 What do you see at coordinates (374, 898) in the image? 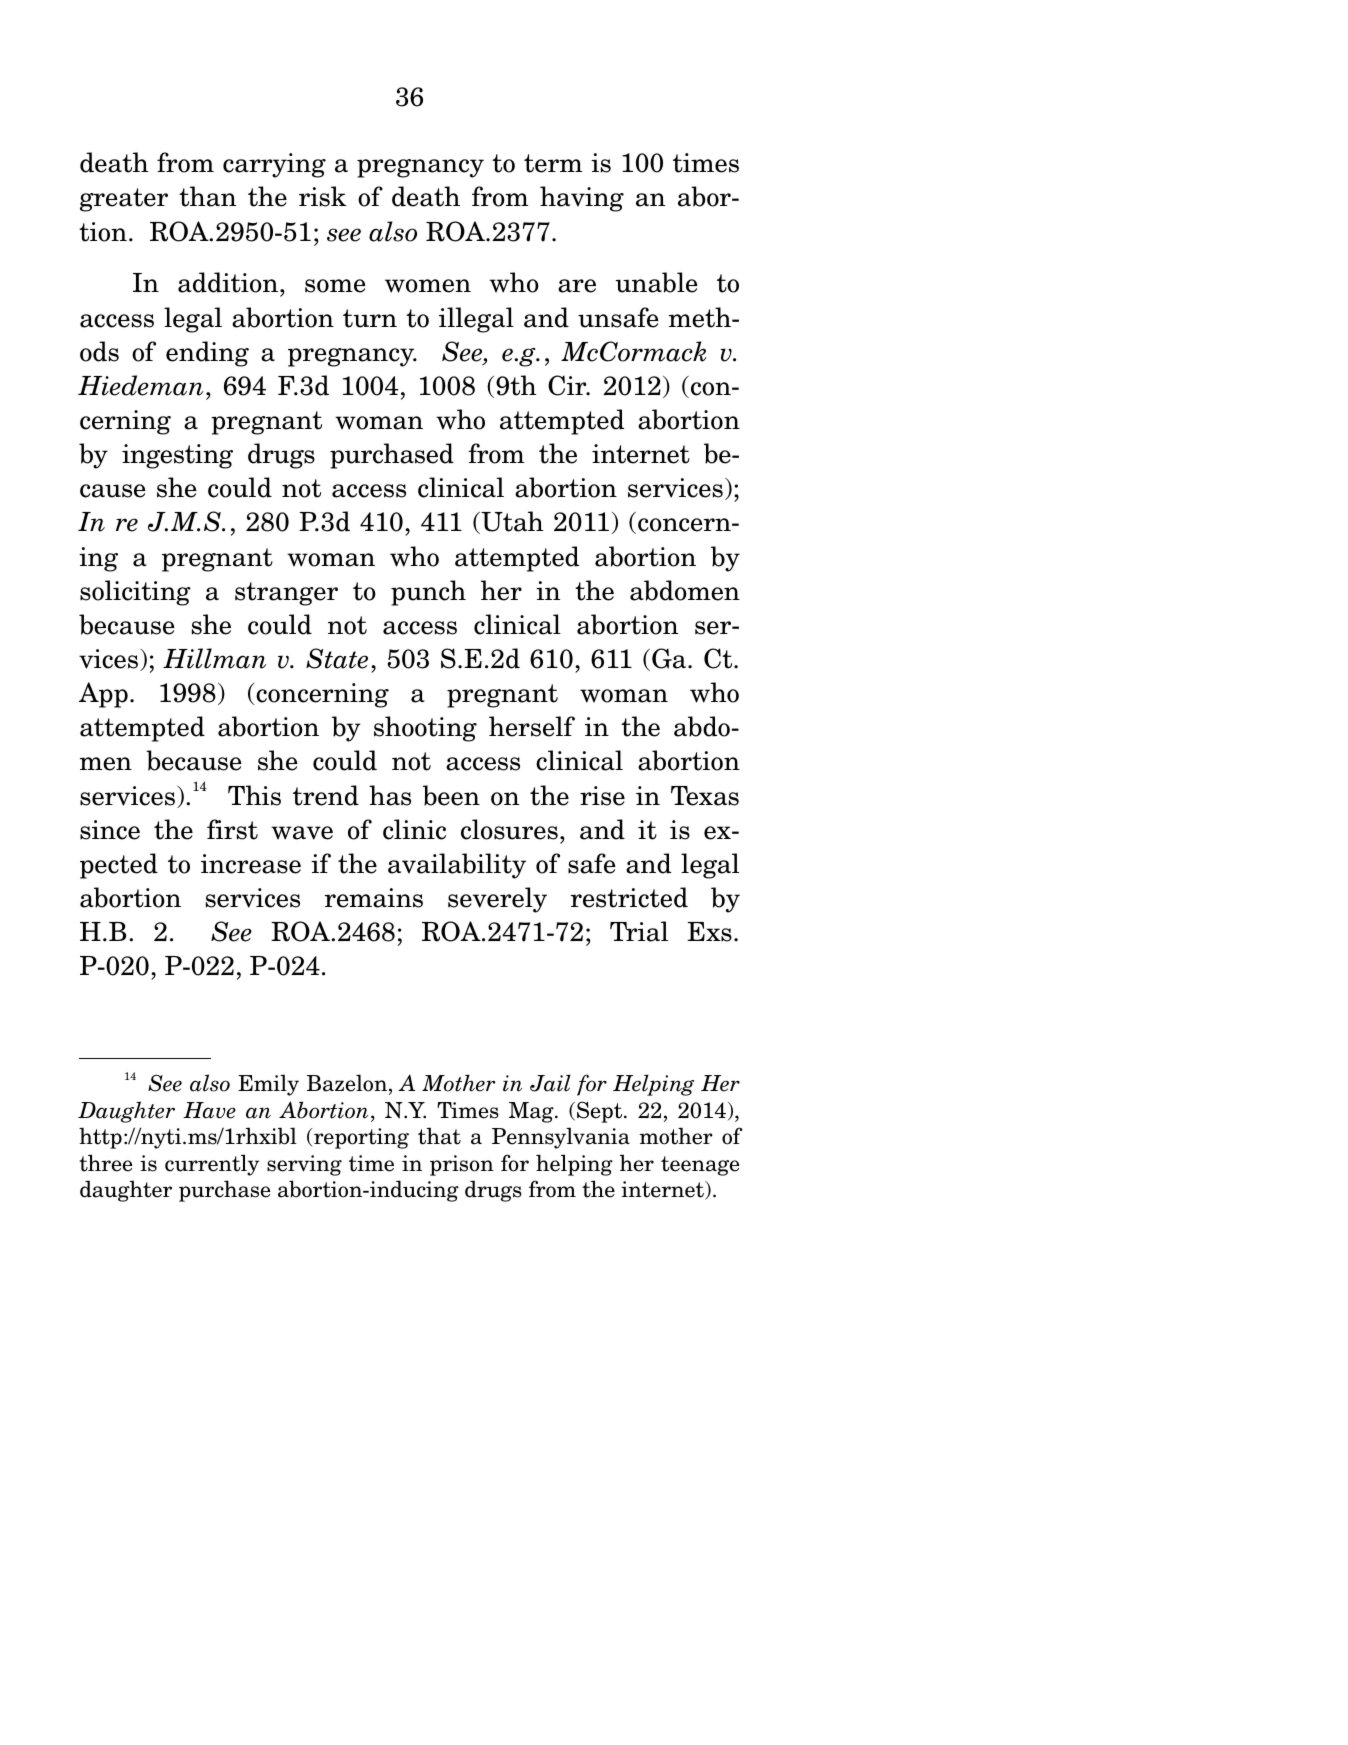
I see `remains` at bounding box center [374, 898].
